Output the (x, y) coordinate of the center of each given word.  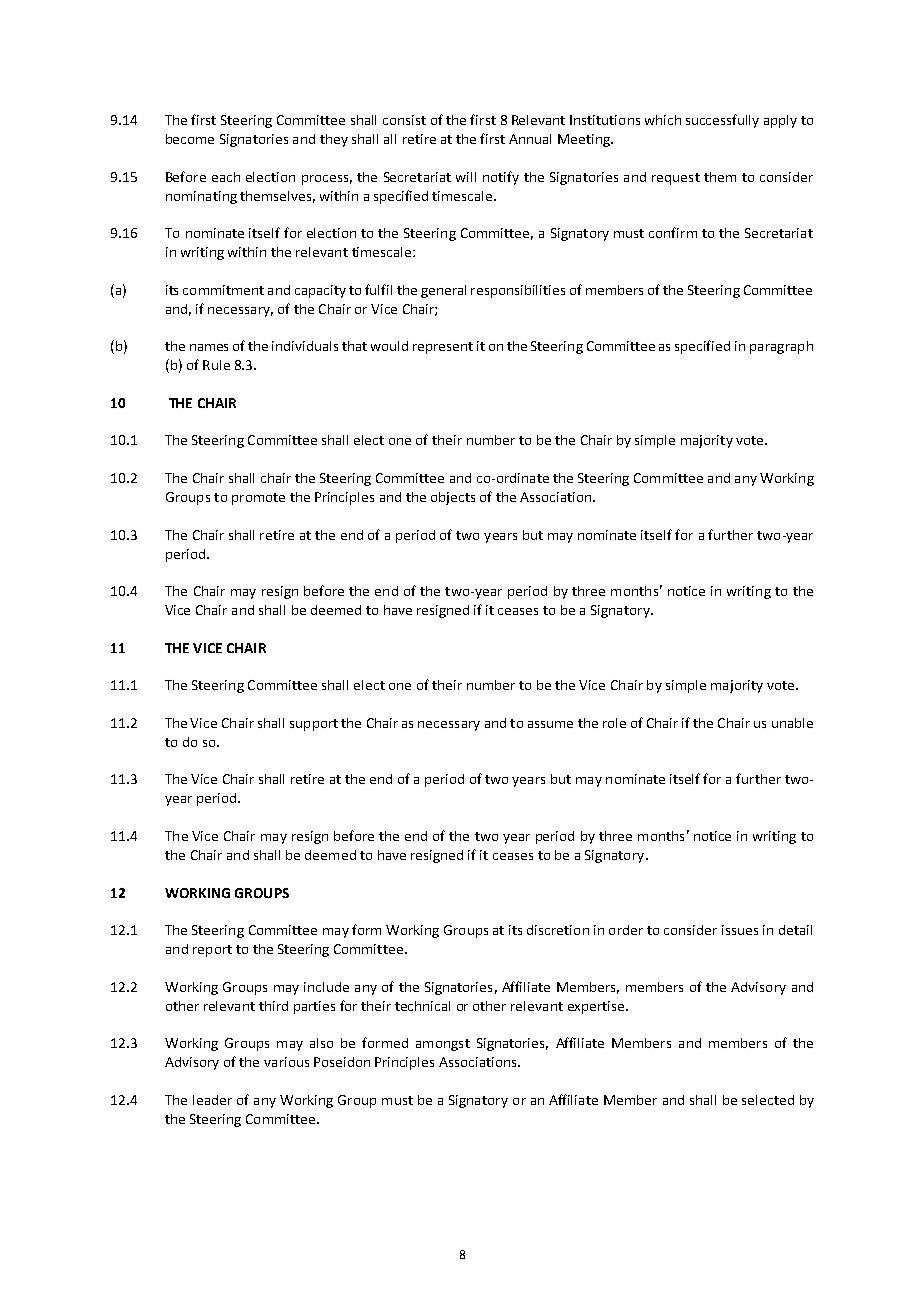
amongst (443, 1045)
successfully (722, 121)
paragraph (781, 347)
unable (792, 723)
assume (550, 724)
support (314, 725)
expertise (597, 1007)
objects (453, 498)
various (286, 1062)
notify (501, 178)
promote (258, 499)
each (226, 177)
